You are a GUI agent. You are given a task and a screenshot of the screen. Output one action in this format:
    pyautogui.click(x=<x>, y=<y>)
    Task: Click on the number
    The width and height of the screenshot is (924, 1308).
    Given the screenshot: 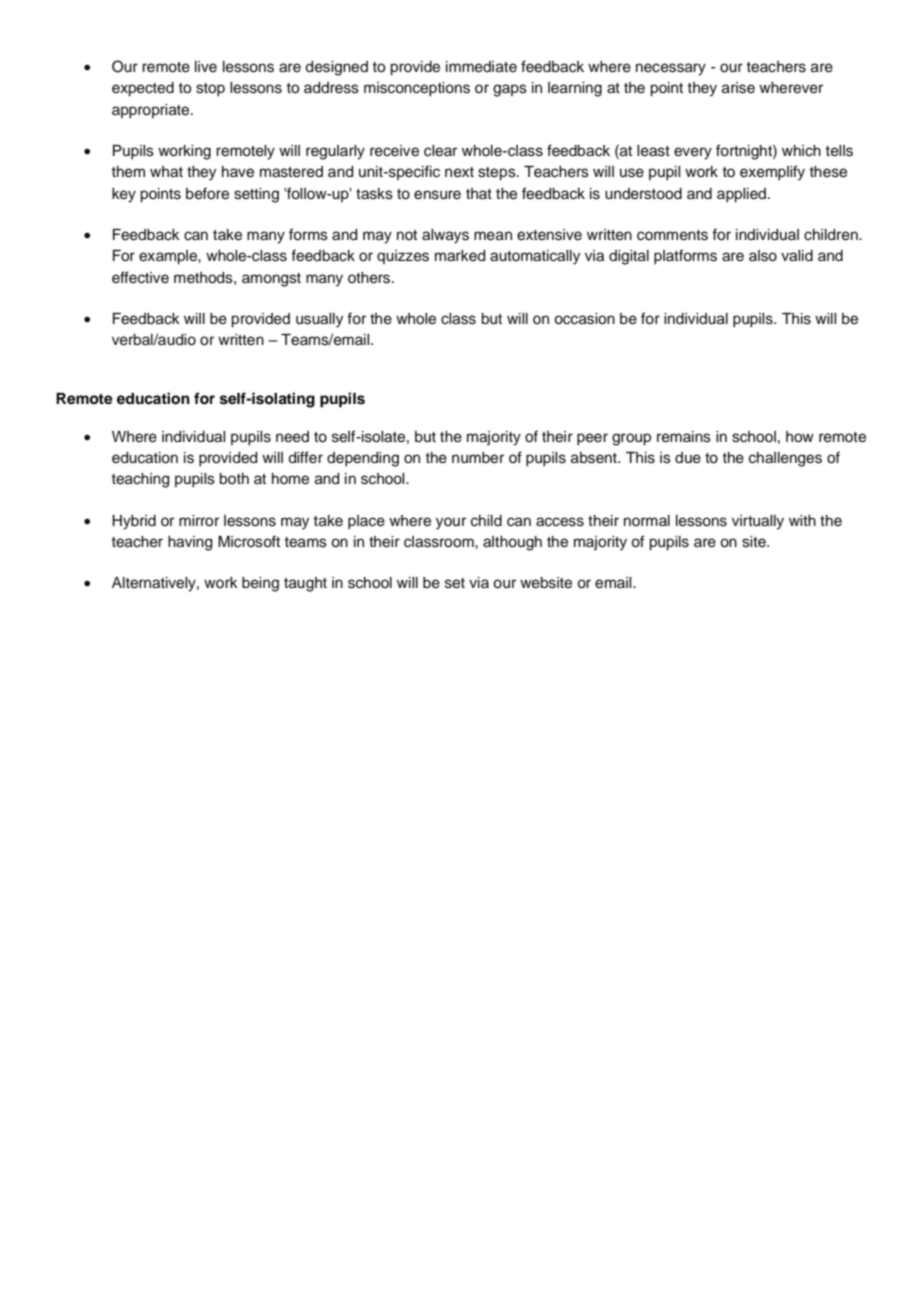 What is the action you would take?
    pyautogui.click(x=478, y=458)
